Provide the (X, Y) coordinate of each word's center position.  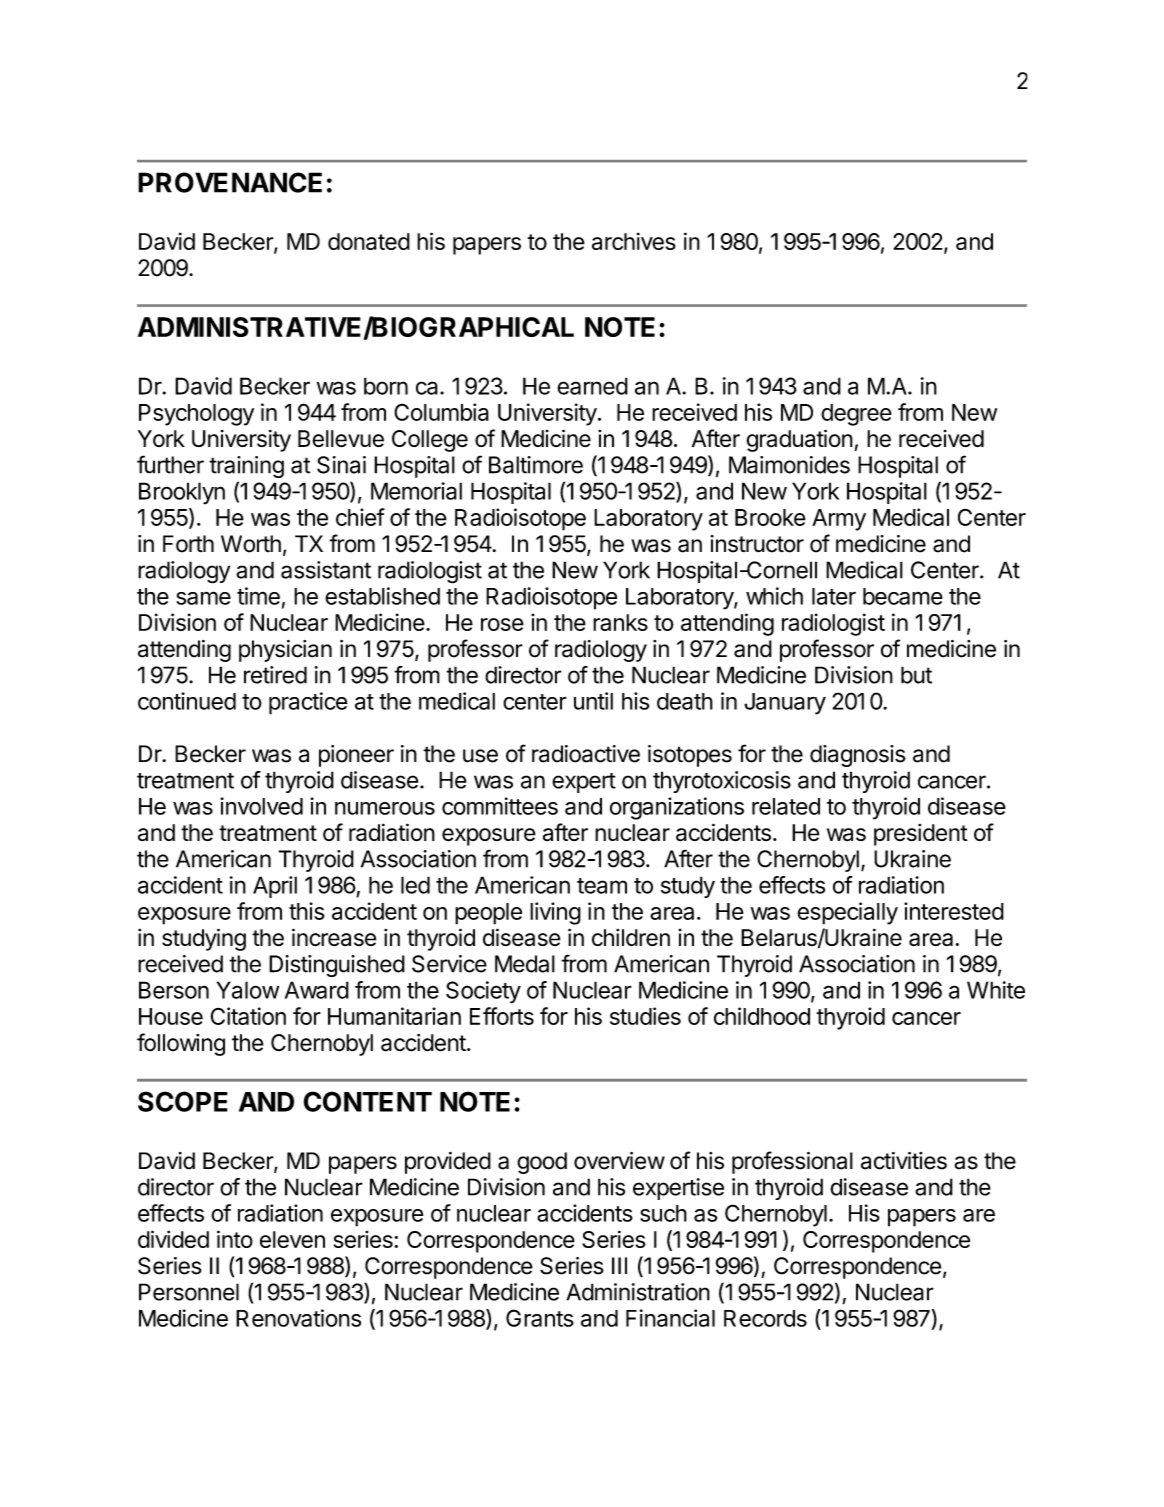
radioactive (586, 754)
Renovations (298, 1318)
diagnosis (858, 756)
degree (856, 415)
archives (634, 241)
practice (308, 703)
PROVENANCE (230, 182)
